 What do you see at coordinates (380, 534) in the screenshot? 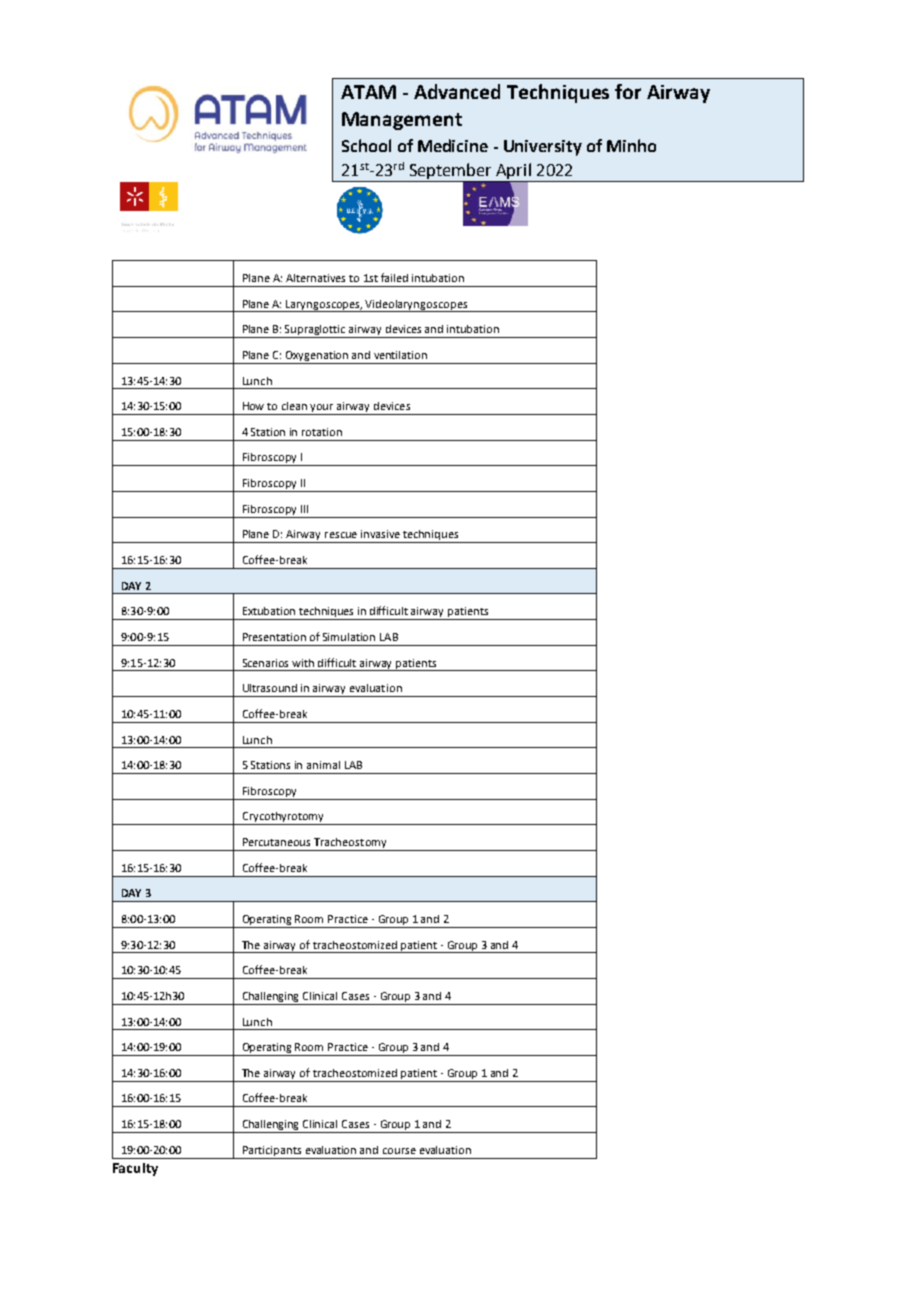
I see `invasive` at bounding box center [380, 534].
